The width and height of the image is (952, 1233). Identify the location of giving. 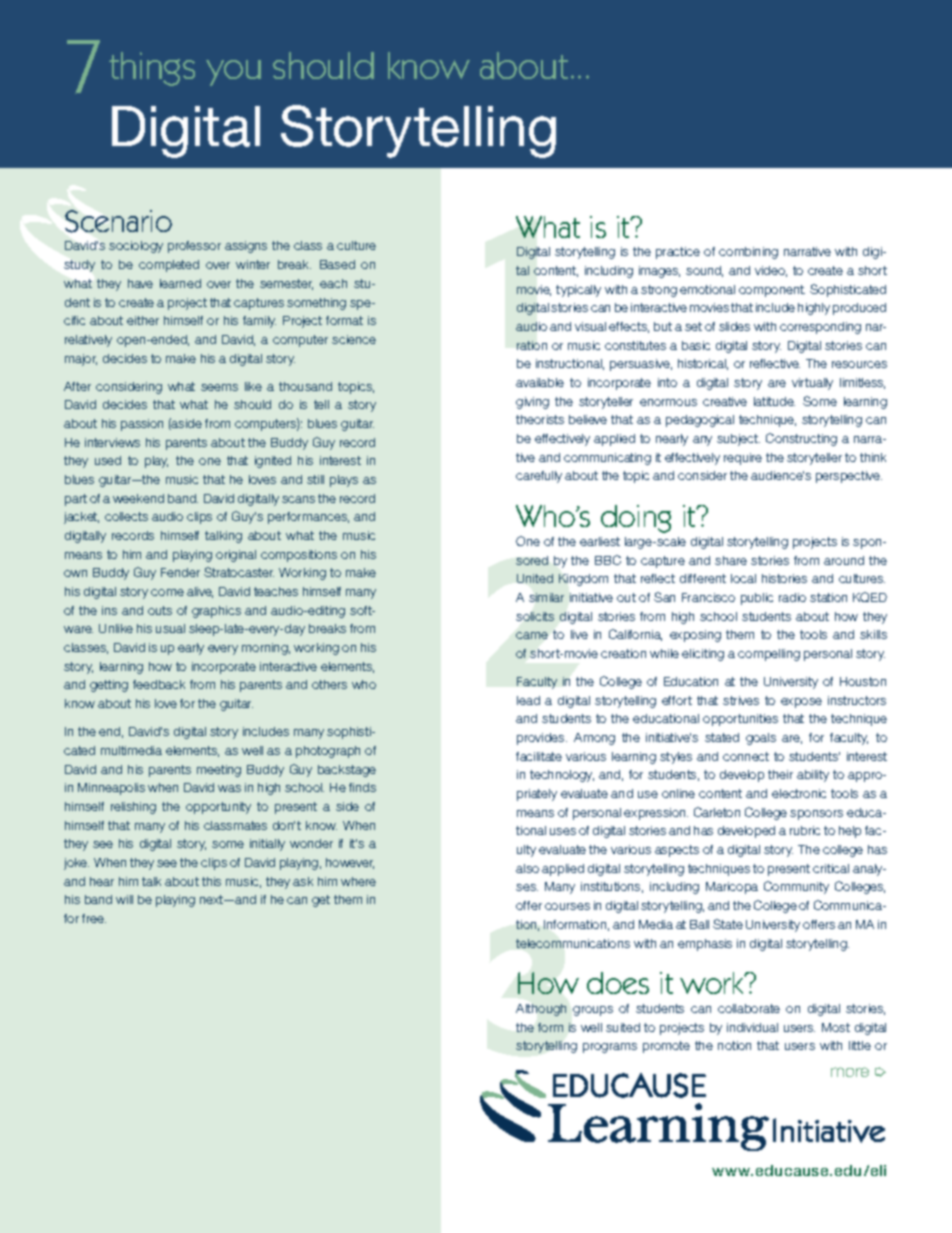
(532, 403).
